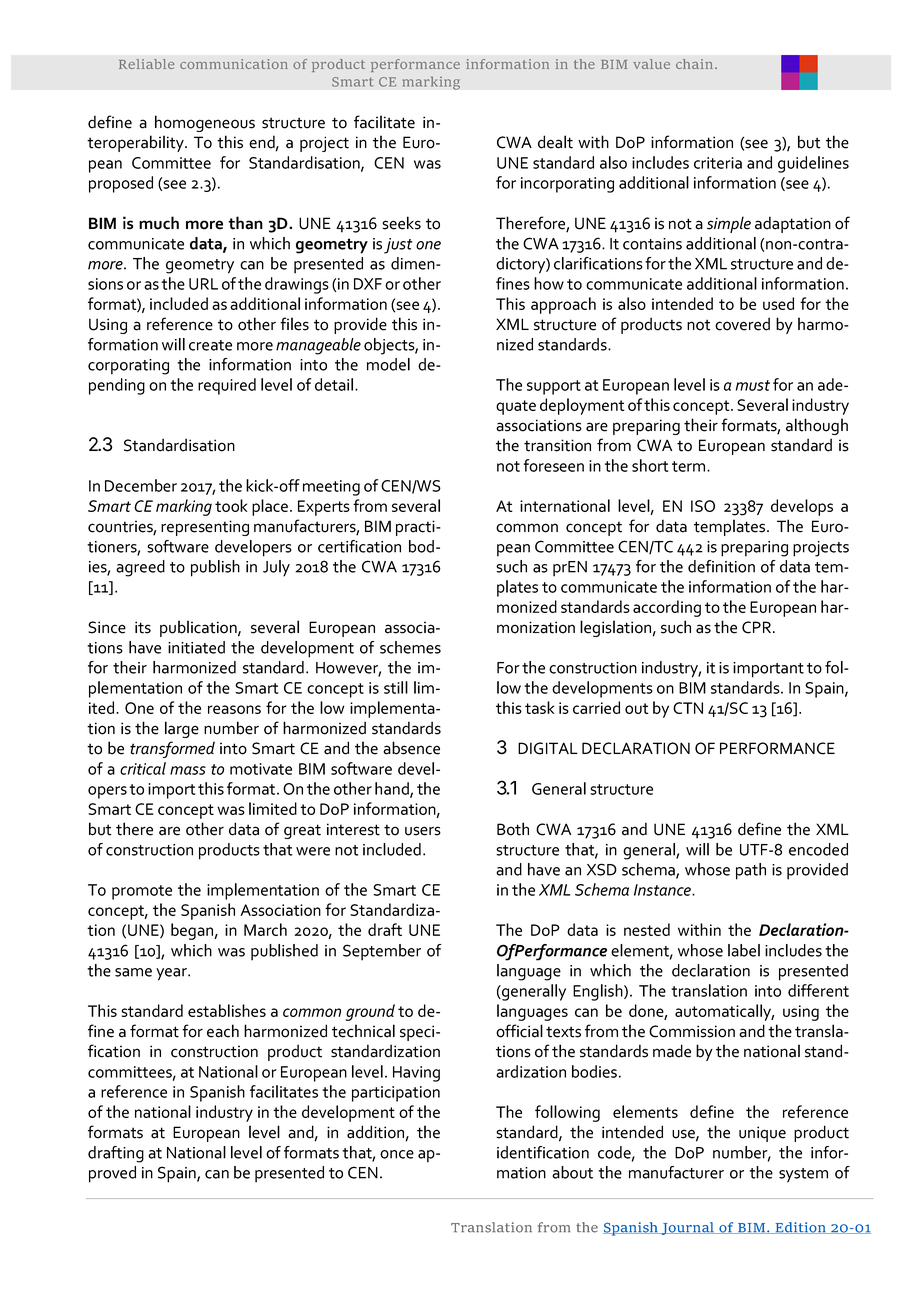 The height and width of the screenshot is (1308, 924). Describe the element at coordinates (688, 1228) in the screenshot. I see `Journal` at that location.
